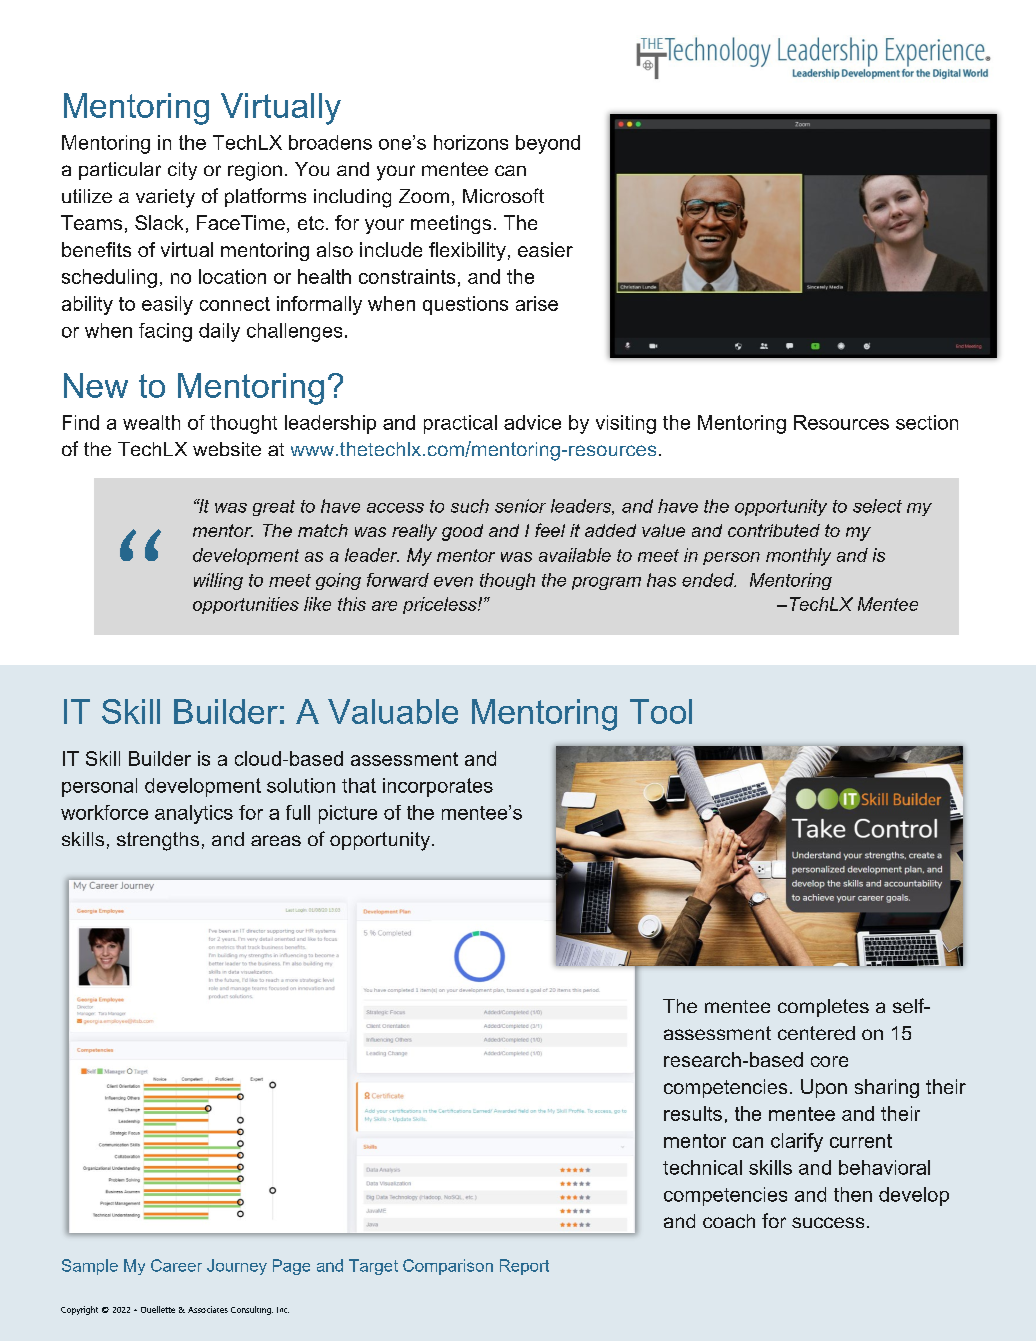 Image resolution: width=1036 pixels, height=1341 pixels. Describe the element at coordinates (693, 1113) in the screenshot. I see `results` at that location.
